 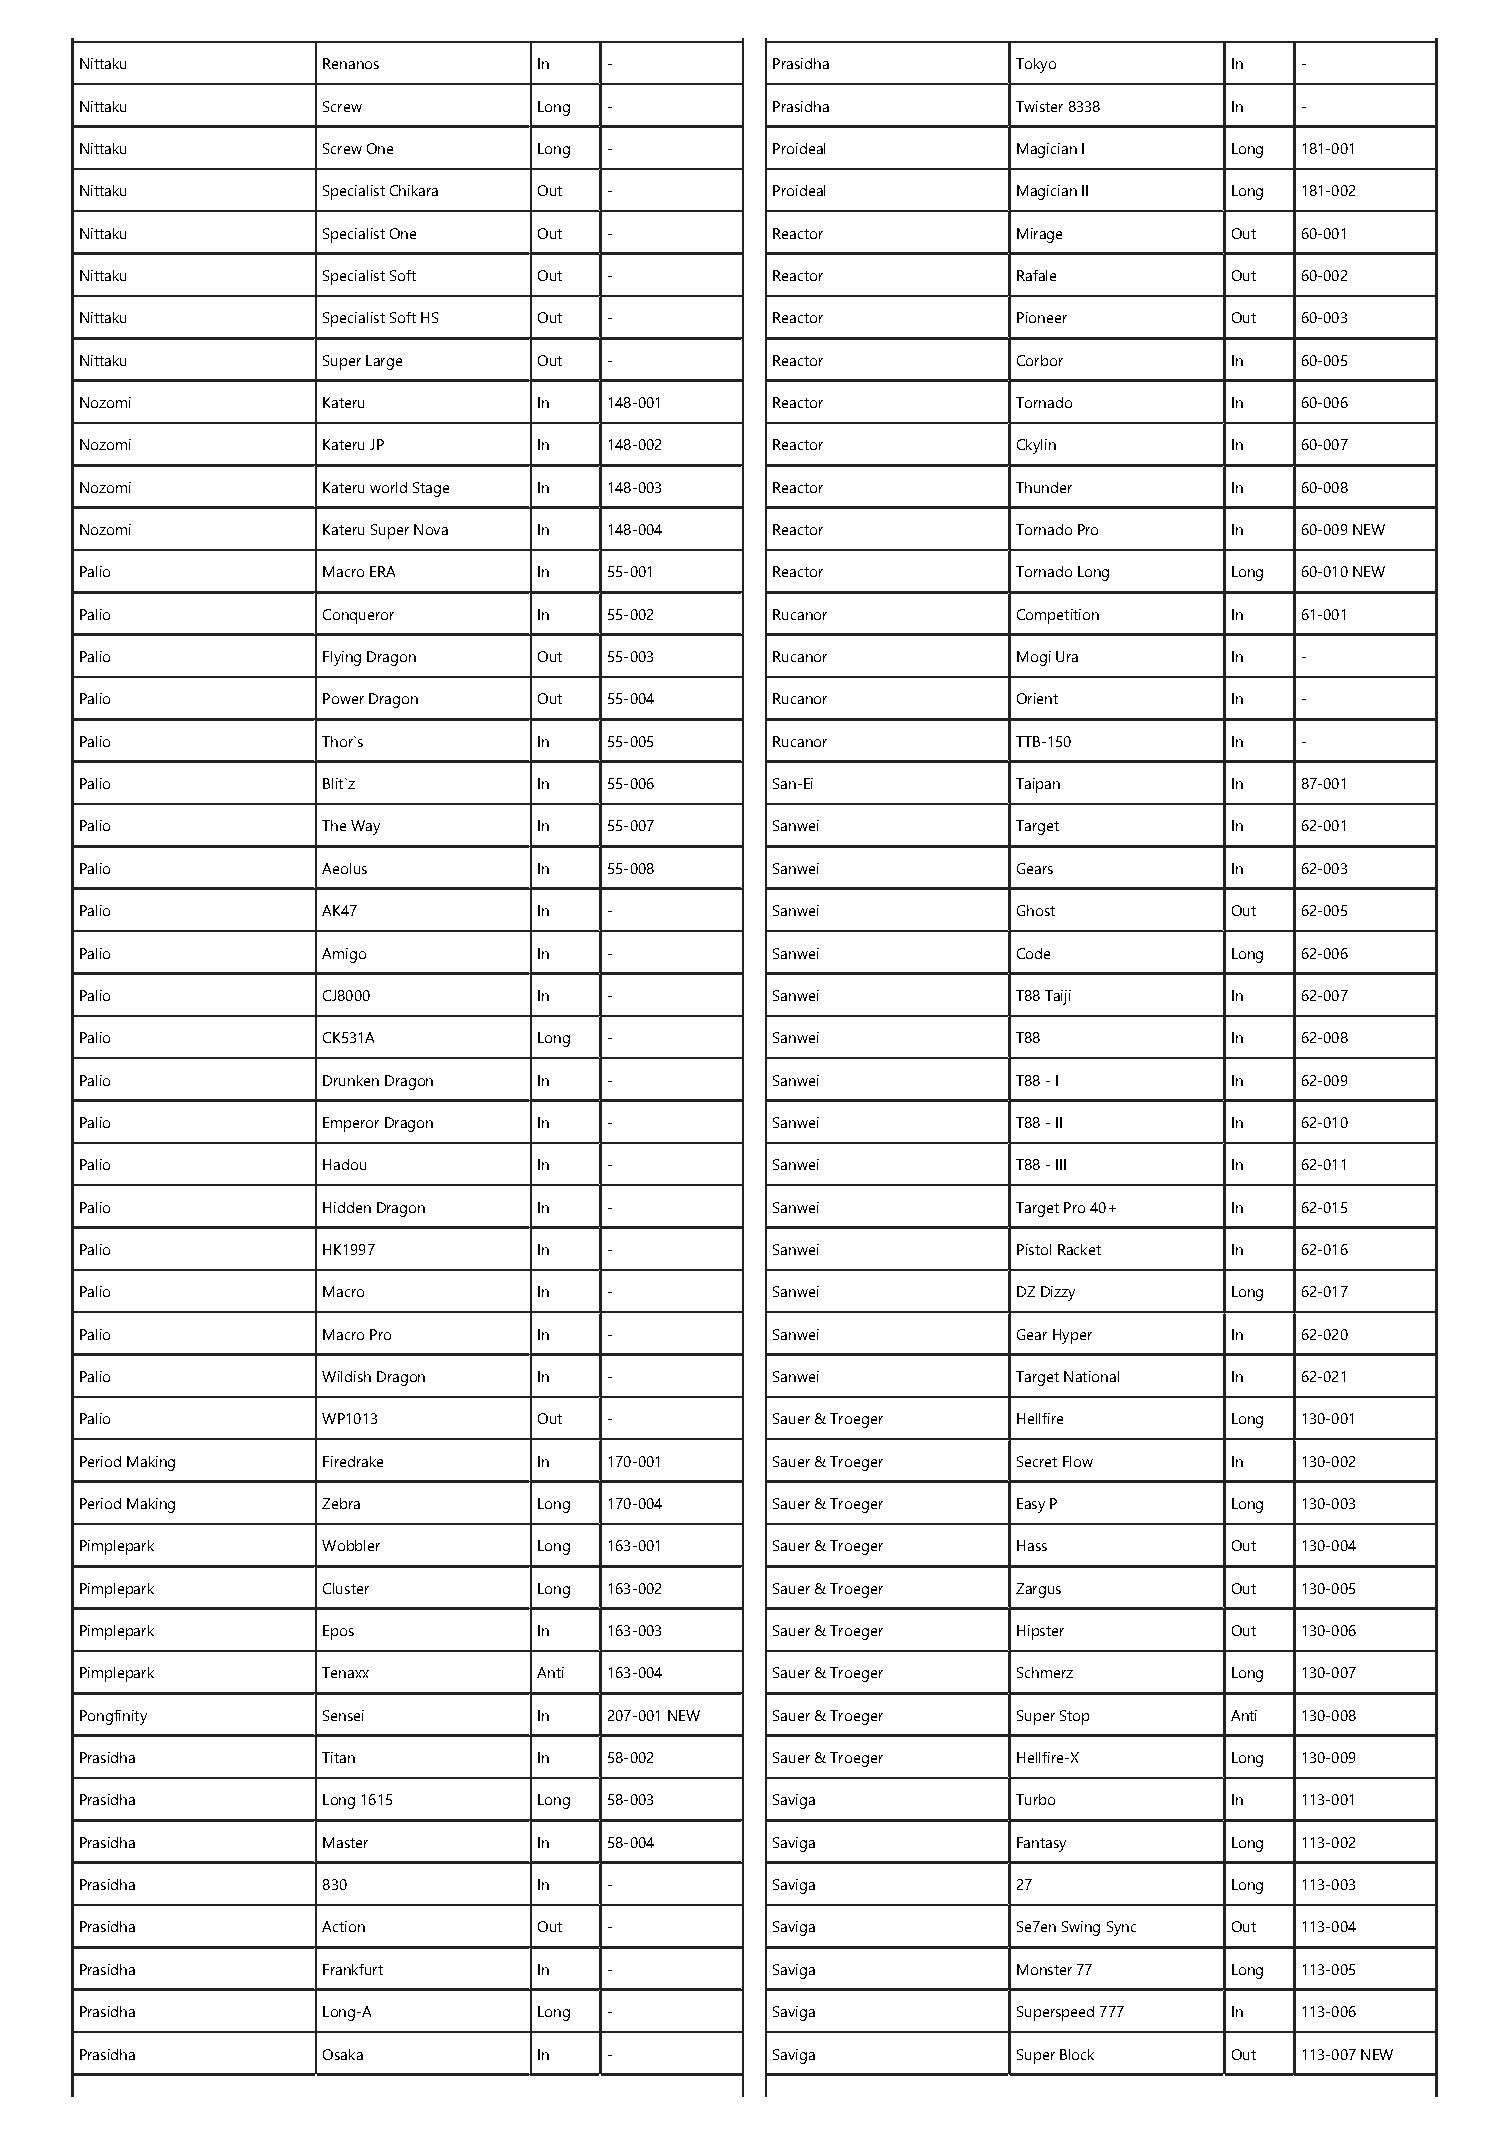 I want to click on Frankfurt, so click(x=353, y=1969).
